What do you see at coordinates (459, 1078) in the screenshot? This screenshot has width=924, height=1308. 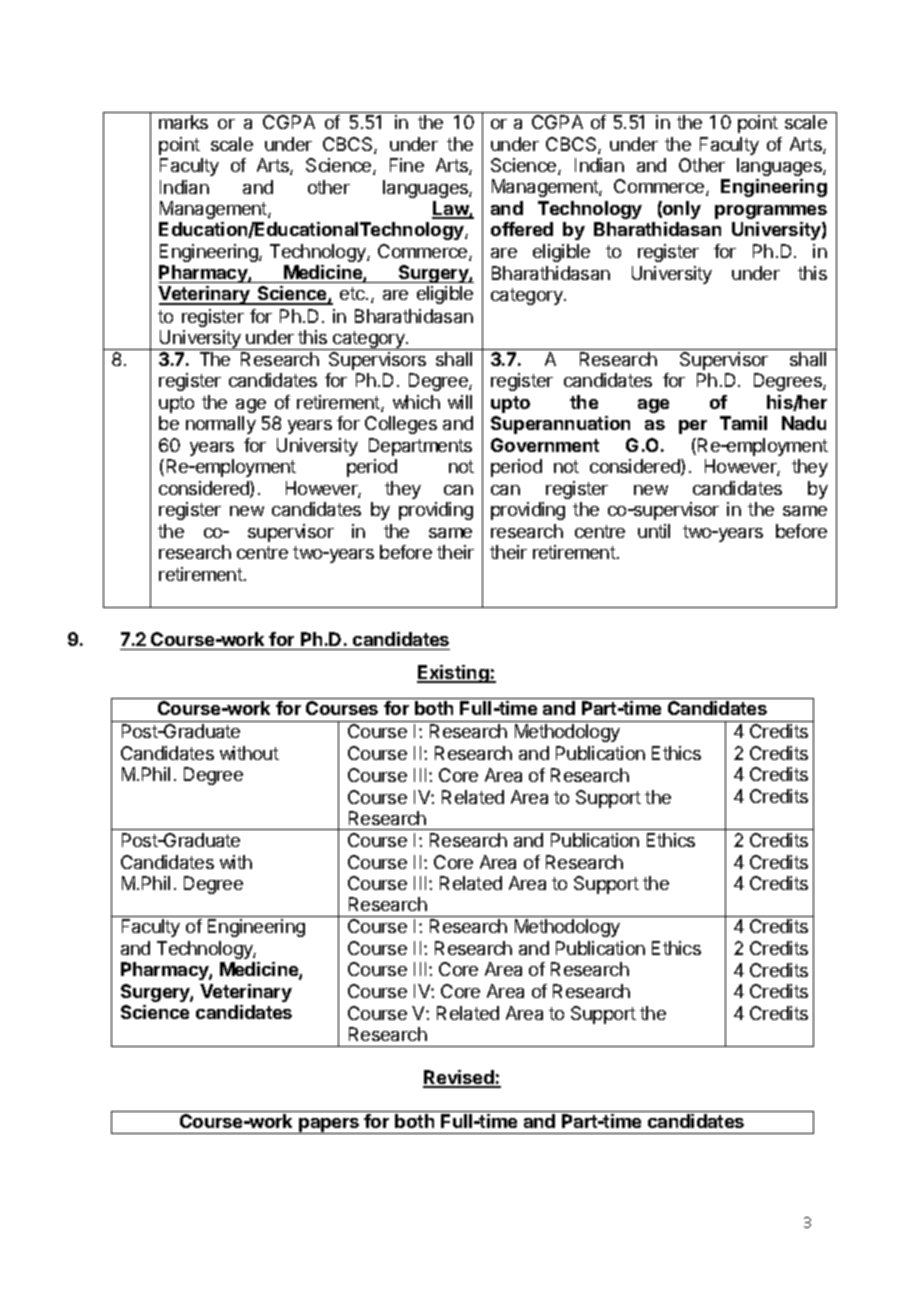 I see `Revised` at bounding box center [459, 1078].
